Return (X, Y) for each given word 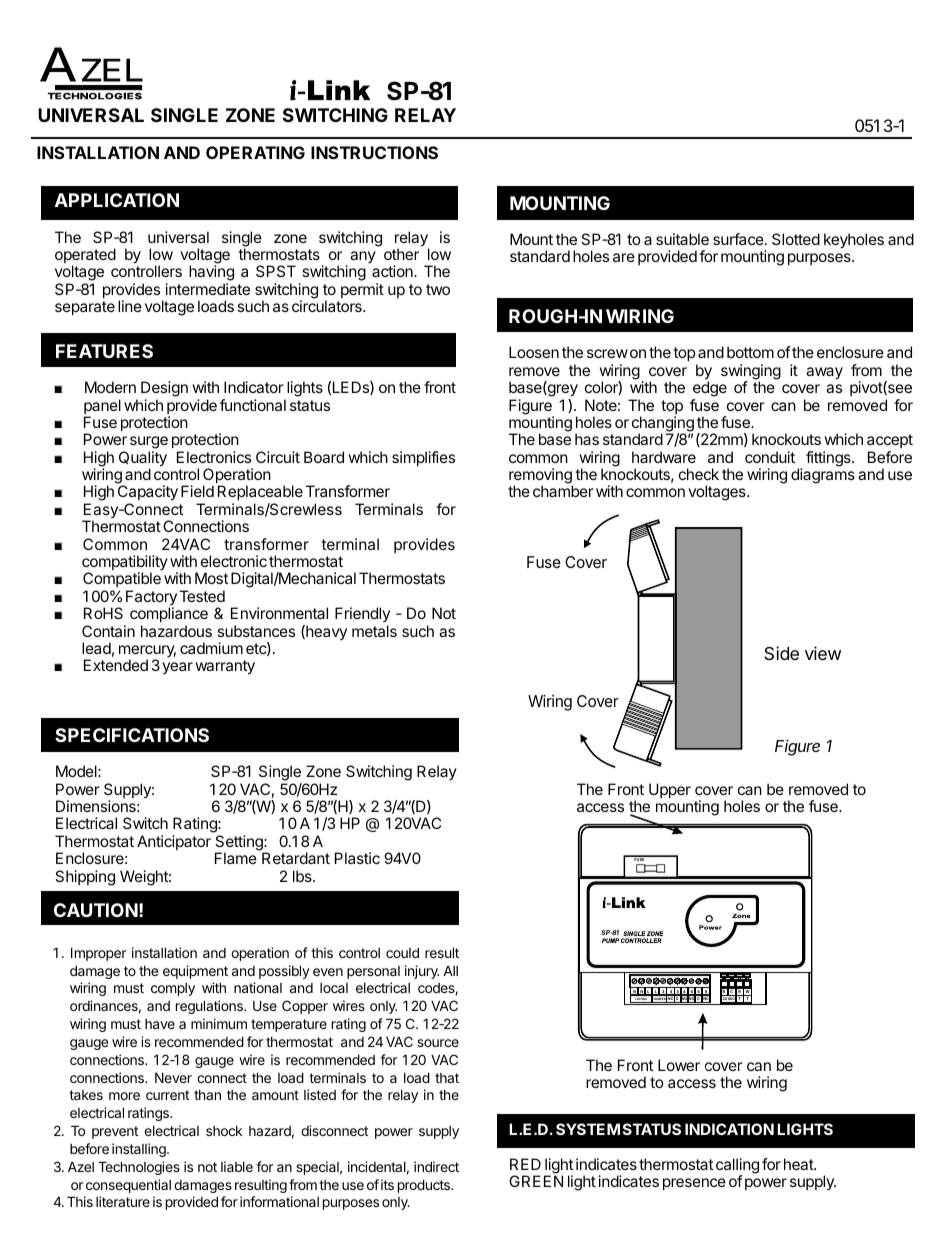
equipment (195, 972)
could (402, 952)
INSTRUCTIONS (374, 152)
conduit (770, 457)
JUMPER (659, 999)
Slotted (796, 239)
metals (374, 631)
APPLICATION (117, 200)
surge (149, 444)
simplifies (423, 458)
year (177, 668)
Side (781, 653)
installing (140, 1150)
